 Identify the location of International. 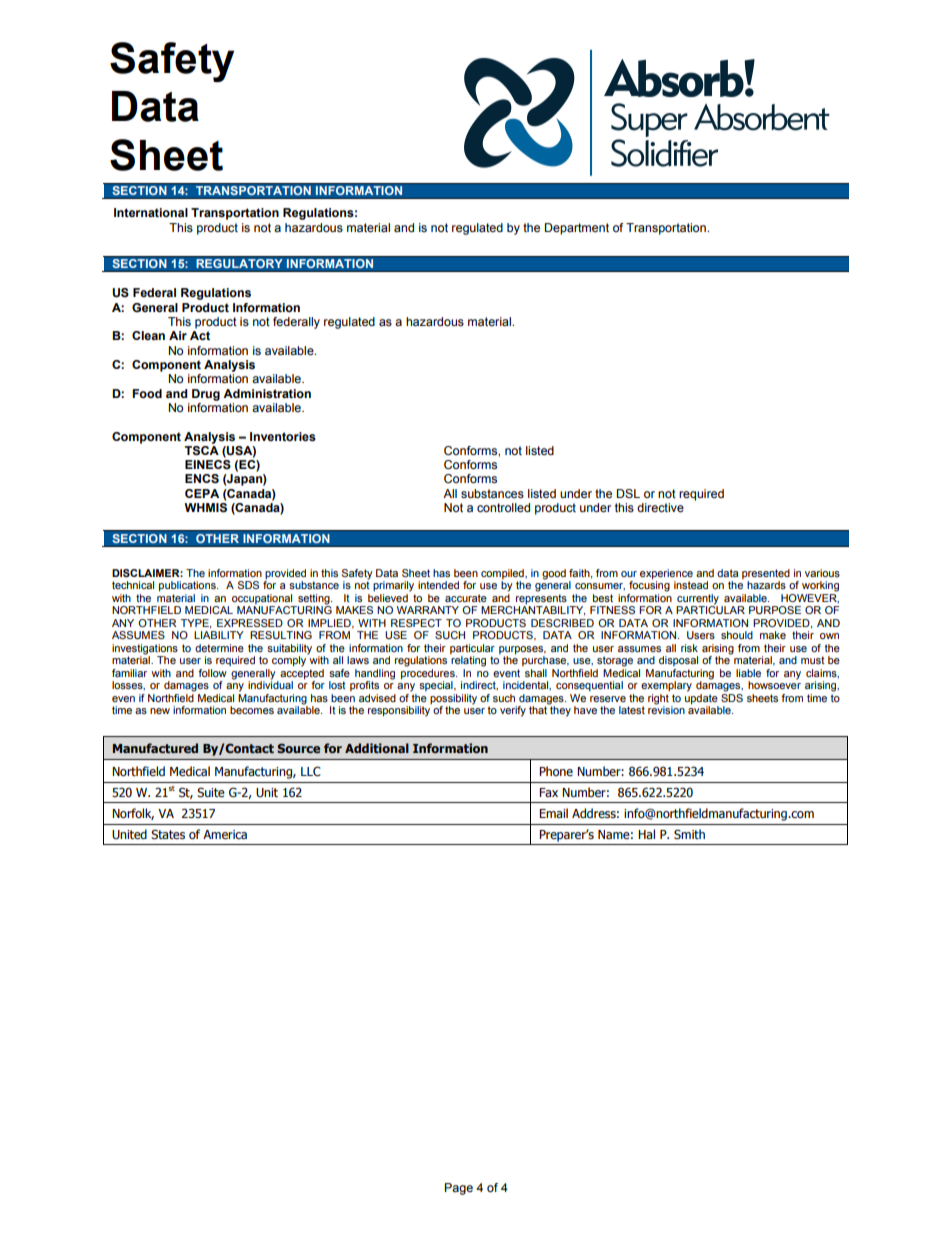
(151, 212).
